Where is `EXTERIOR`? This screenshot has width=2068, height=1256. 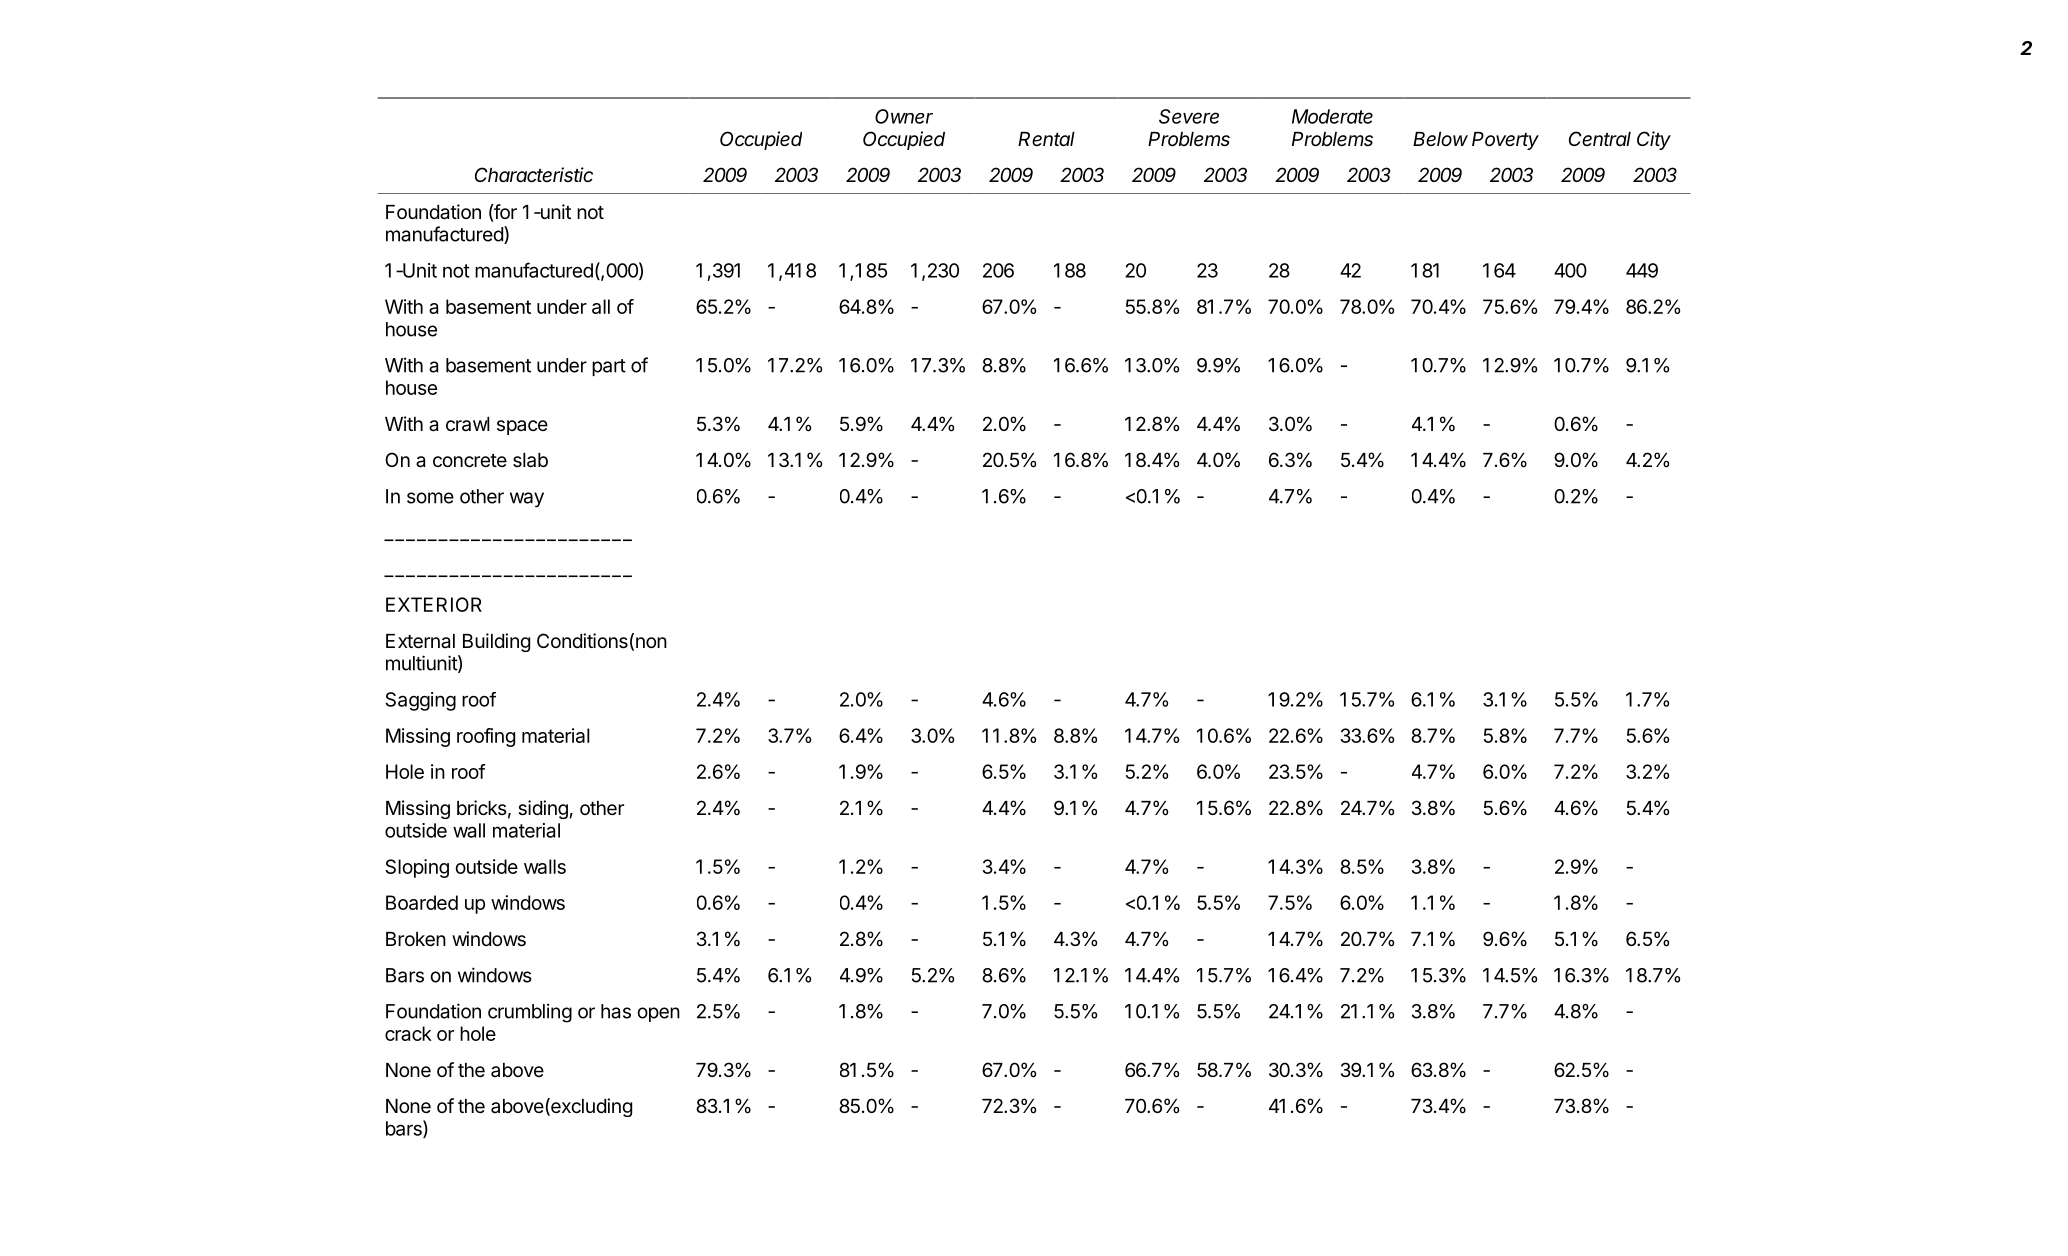
EXTERIOR is located at coordinates (434, 604).
